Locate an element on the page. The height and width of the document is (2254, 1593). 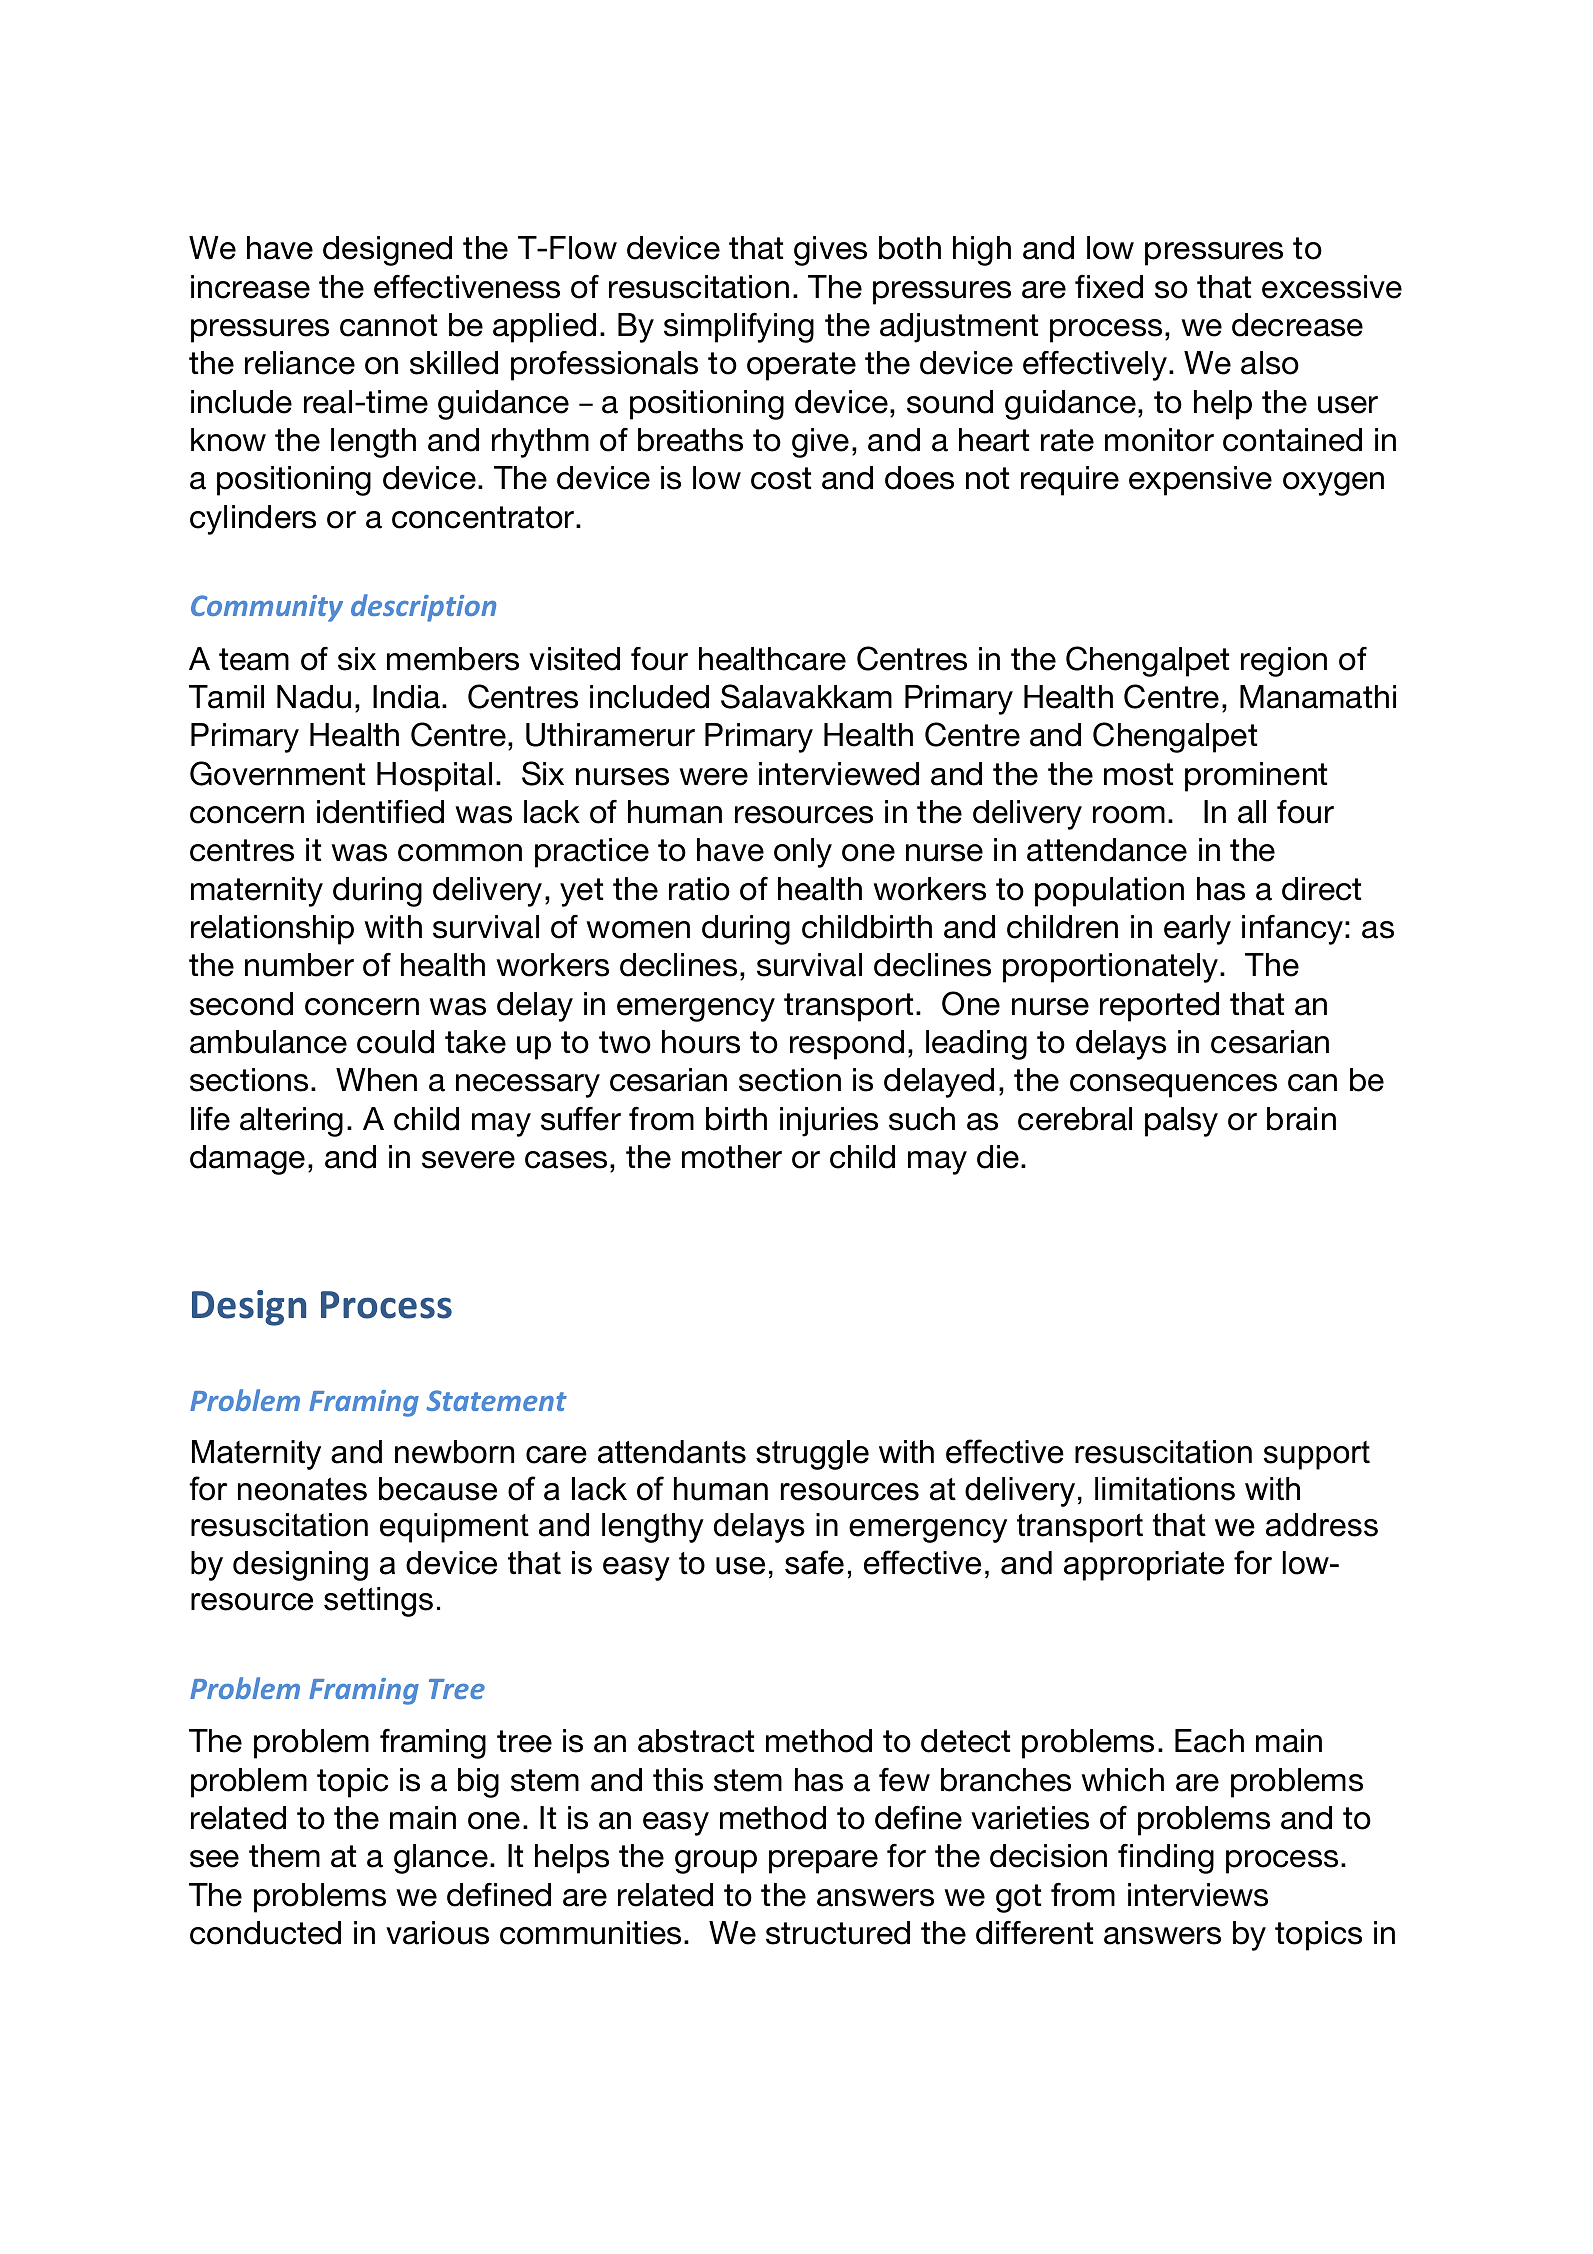
region is located at coordinates (1284, 662).
